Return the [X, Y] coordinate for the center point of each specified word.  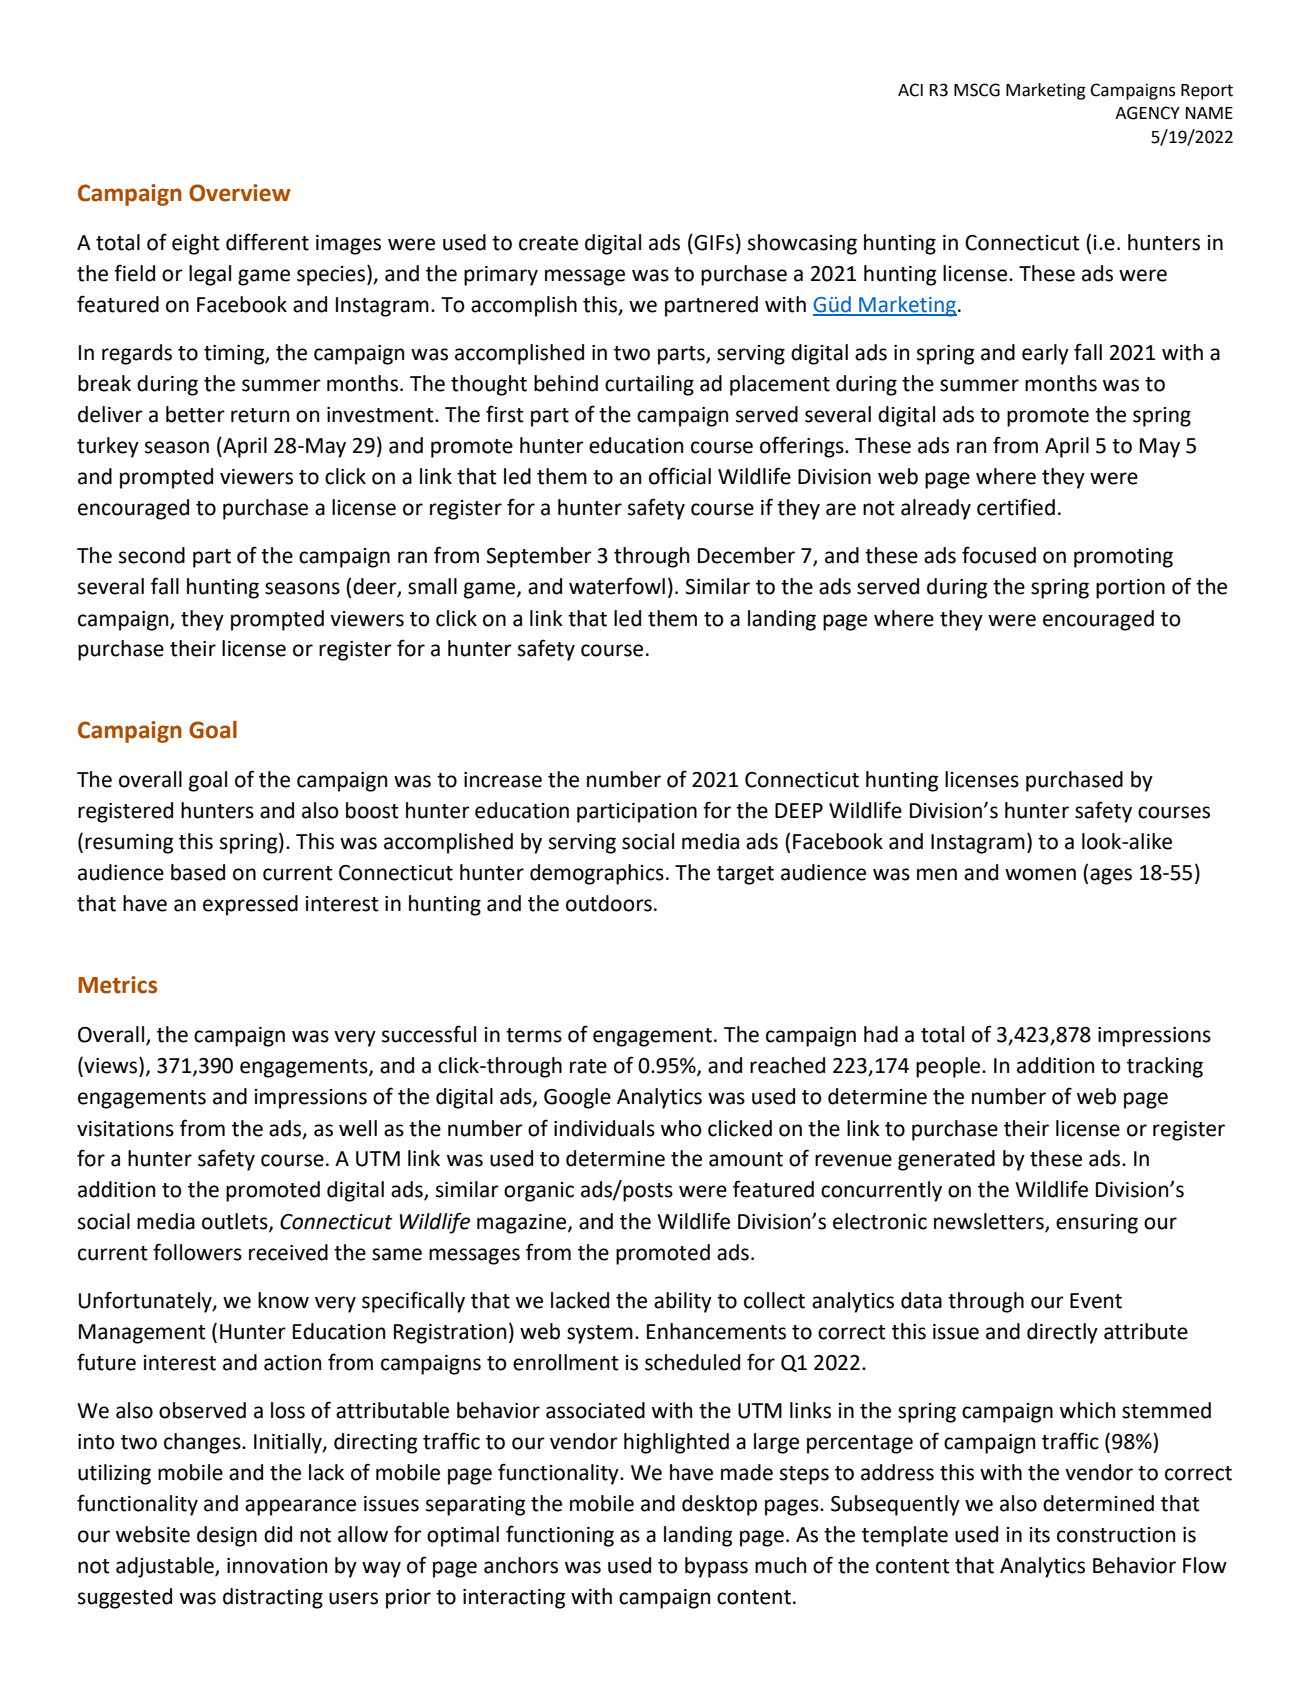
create [548, 243]
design [227, 1536]
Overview [240, 193]
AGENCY [1147, 113]
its [1040, 1535]
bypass [716, 1567]
